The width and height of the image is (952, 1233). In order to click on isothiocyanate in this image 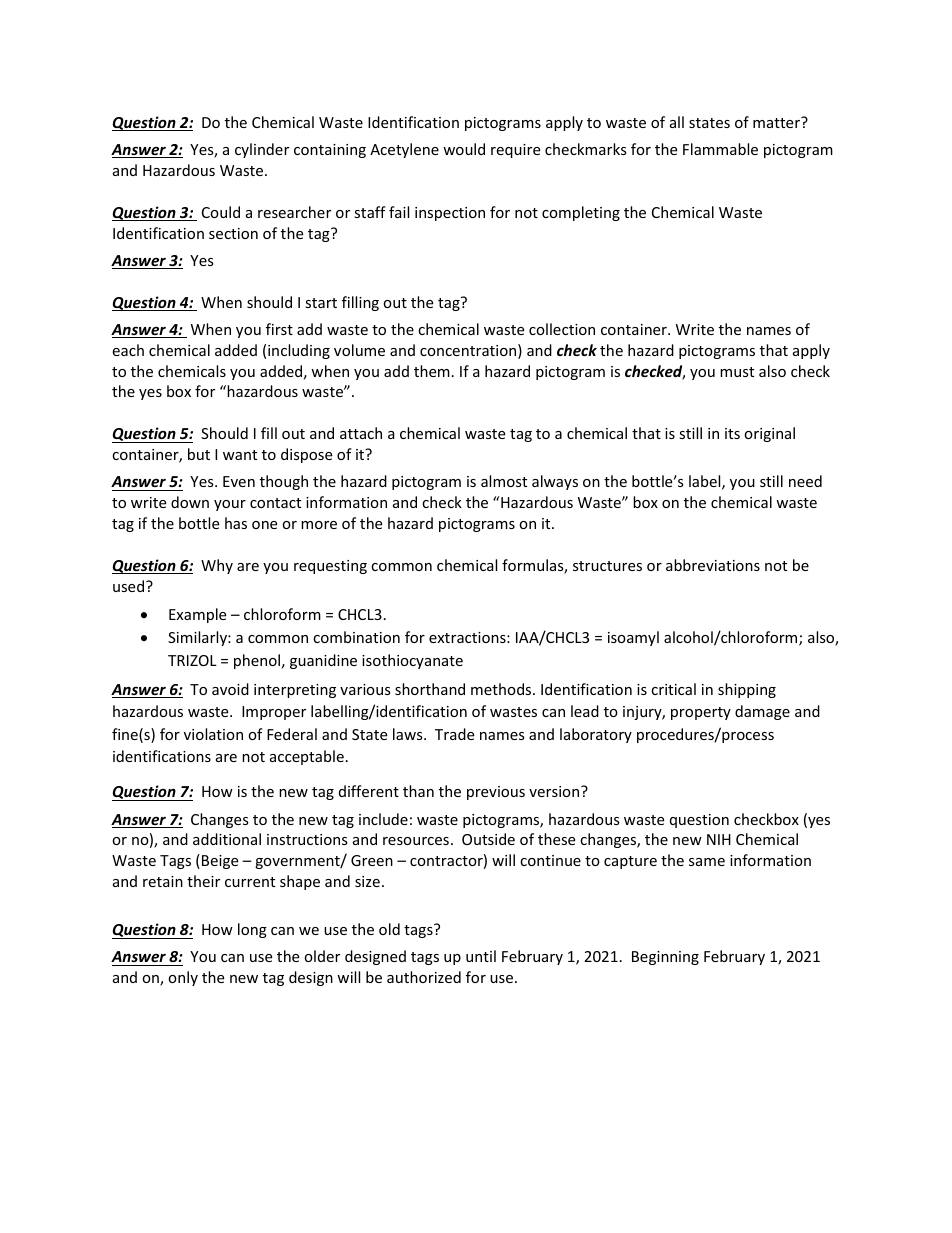, I will do `click(412, 661)`.
